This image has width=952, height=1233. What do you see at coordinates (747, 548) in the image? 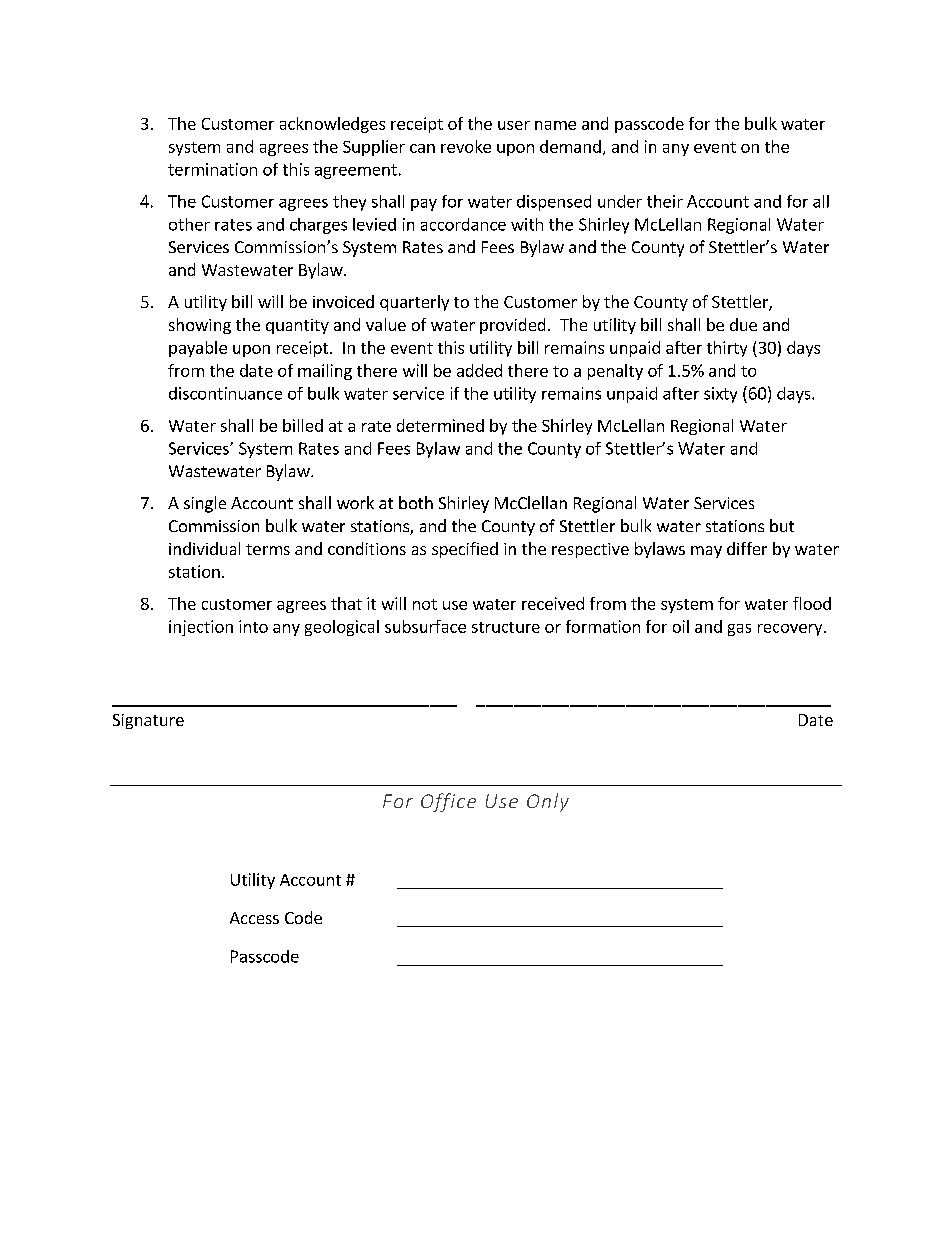
I see `differ` at bounding box center [747, 548].
